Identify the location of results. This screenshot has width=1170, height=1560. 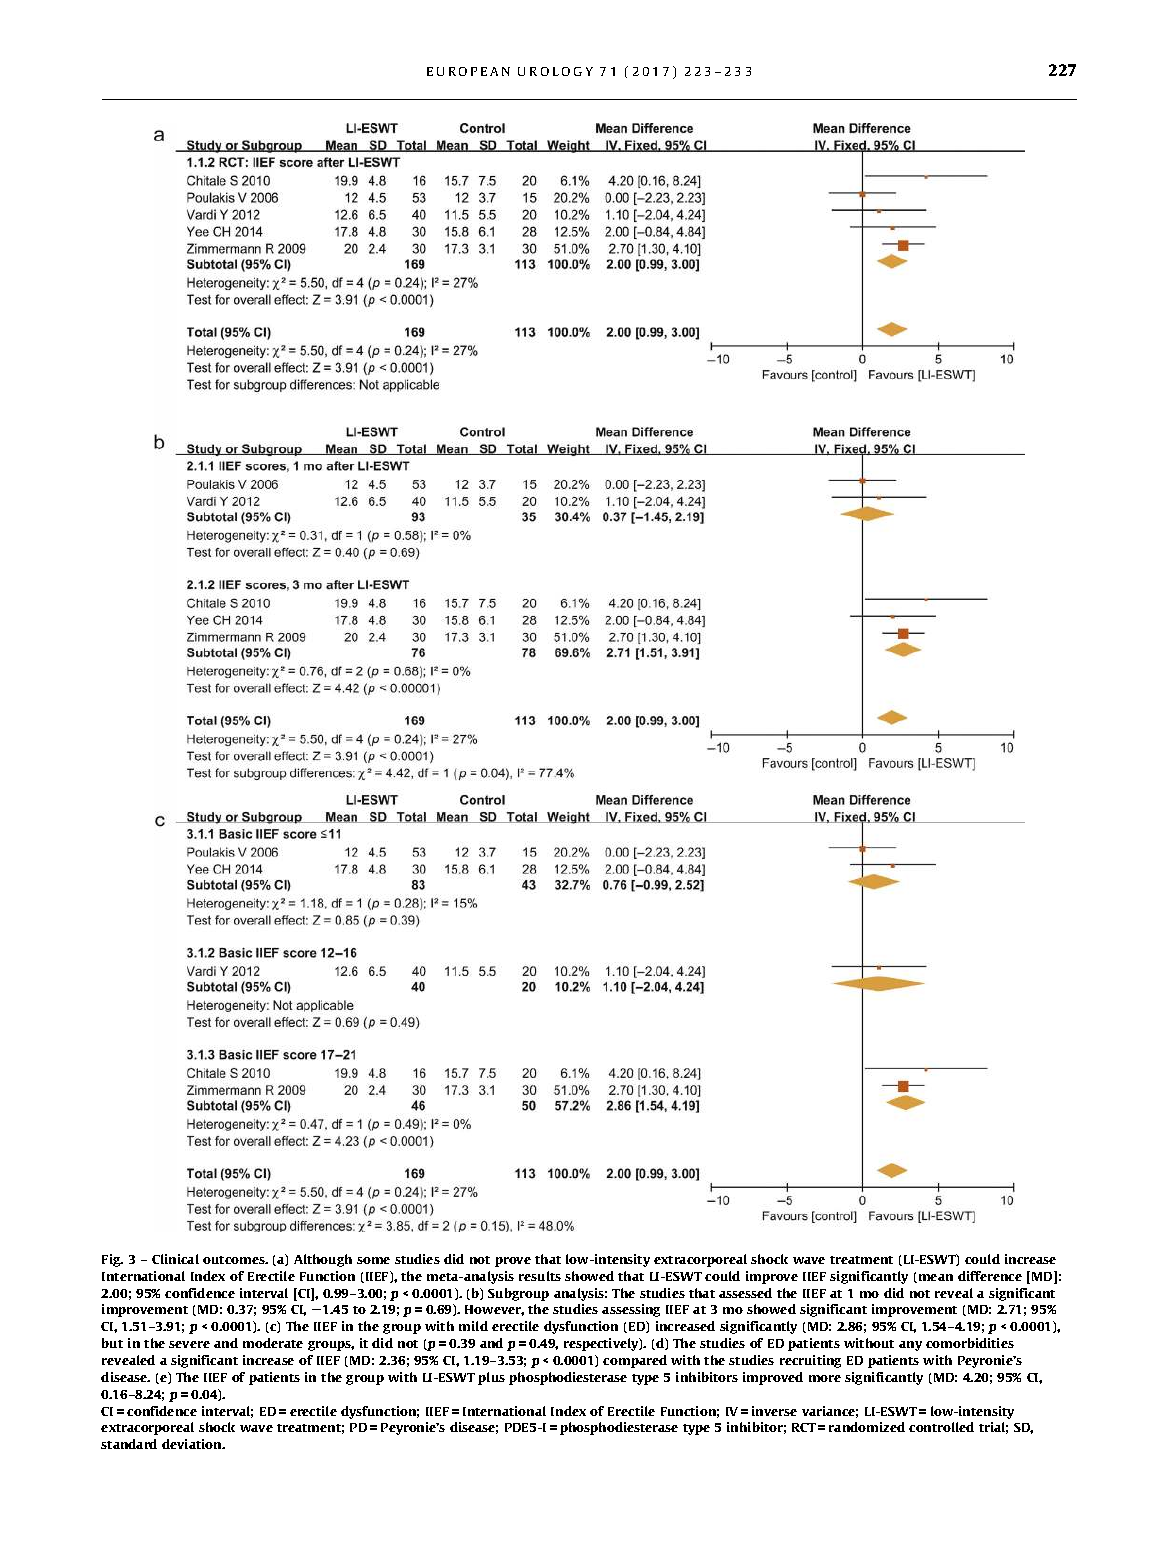
(540, 1276).
